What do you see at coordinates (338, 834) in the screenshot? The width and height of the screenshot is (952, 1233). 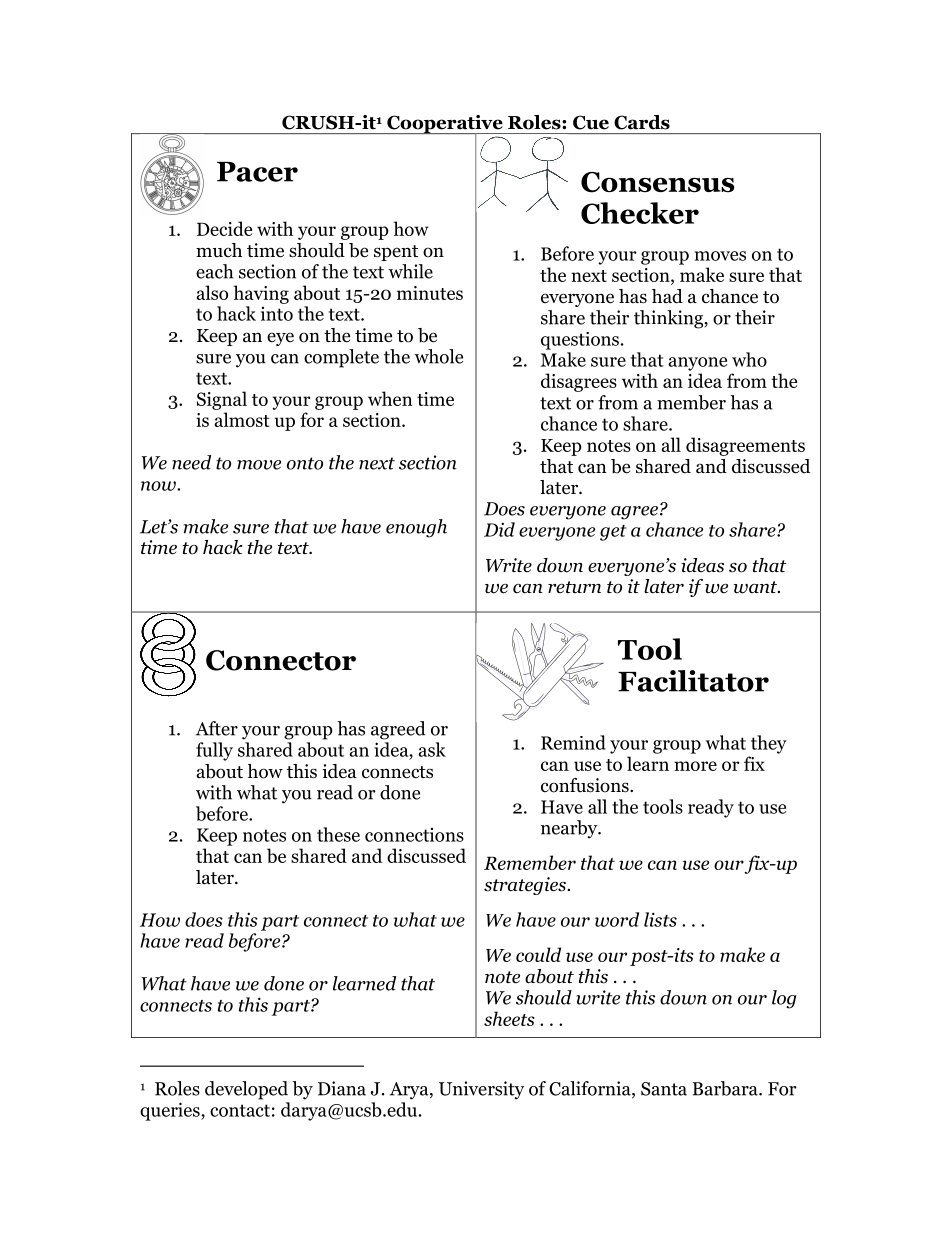 I see `these` at bounding box center [338, 834].
